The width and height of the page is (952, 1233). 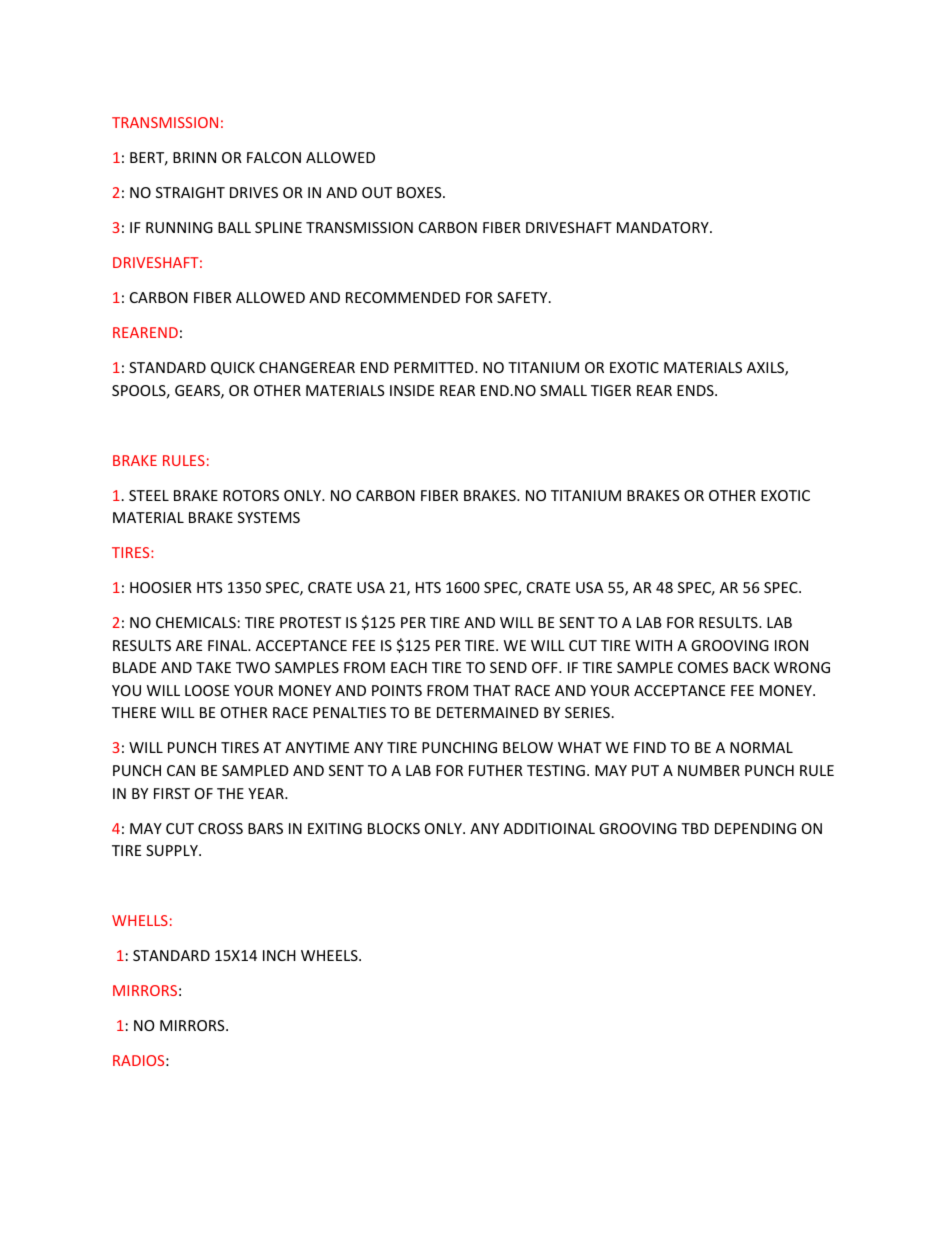 What do you see at coordinates (207, 690) in the page?
I see `LOOSE` at bounding box center [207, 690].
